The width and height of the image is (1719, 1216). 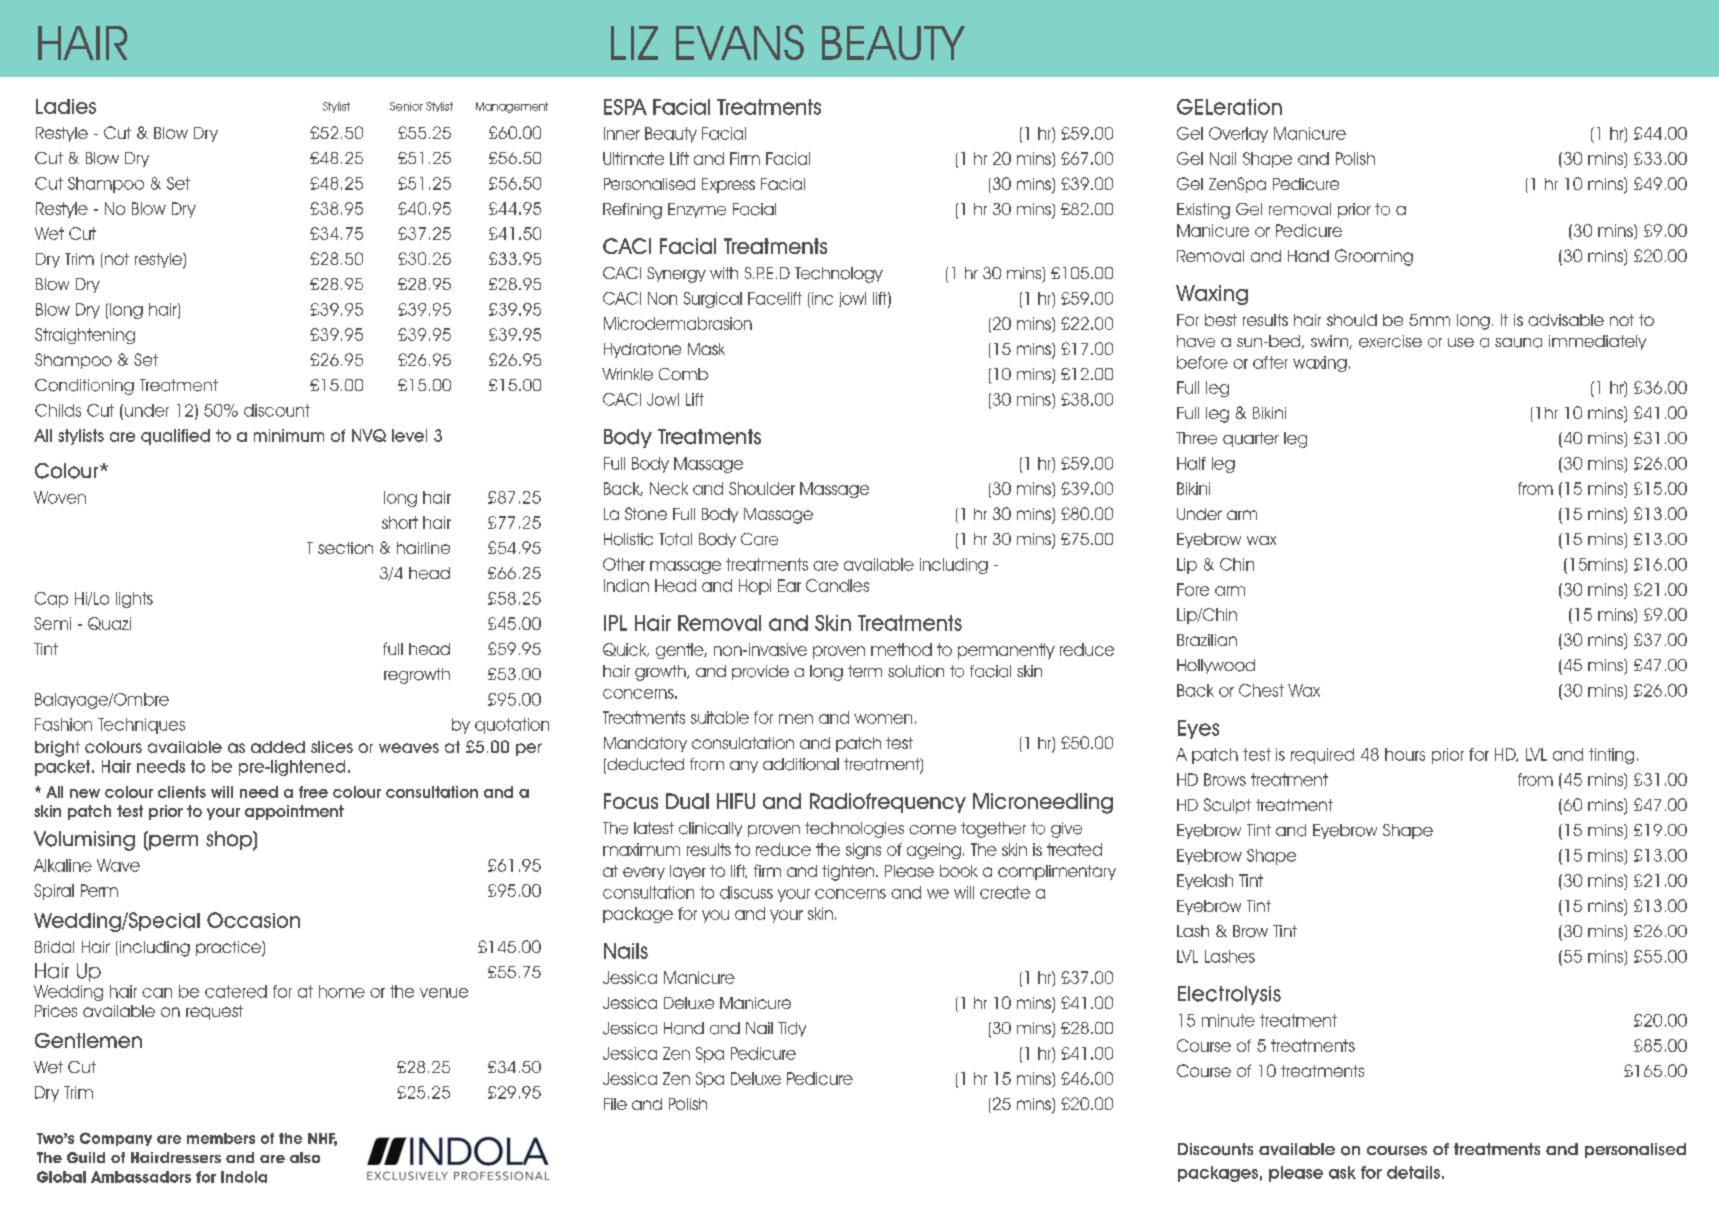 What do you see at coordinates (740, 42) in the image?
I see `EVANS` at bounding box center [740, 42].
